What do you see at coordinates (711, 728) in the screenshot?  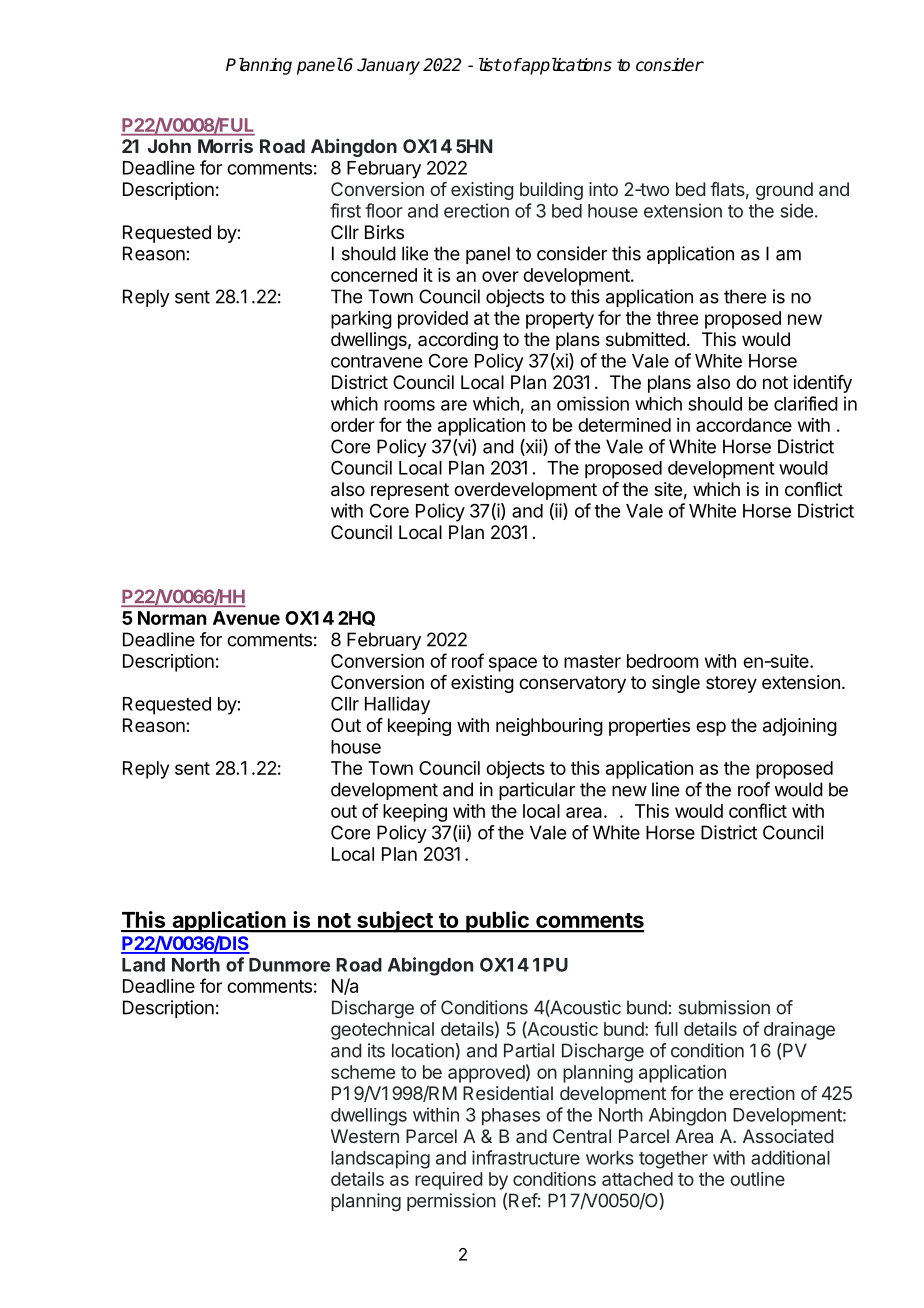 I see `esp` at bounding box center [711, 728].
